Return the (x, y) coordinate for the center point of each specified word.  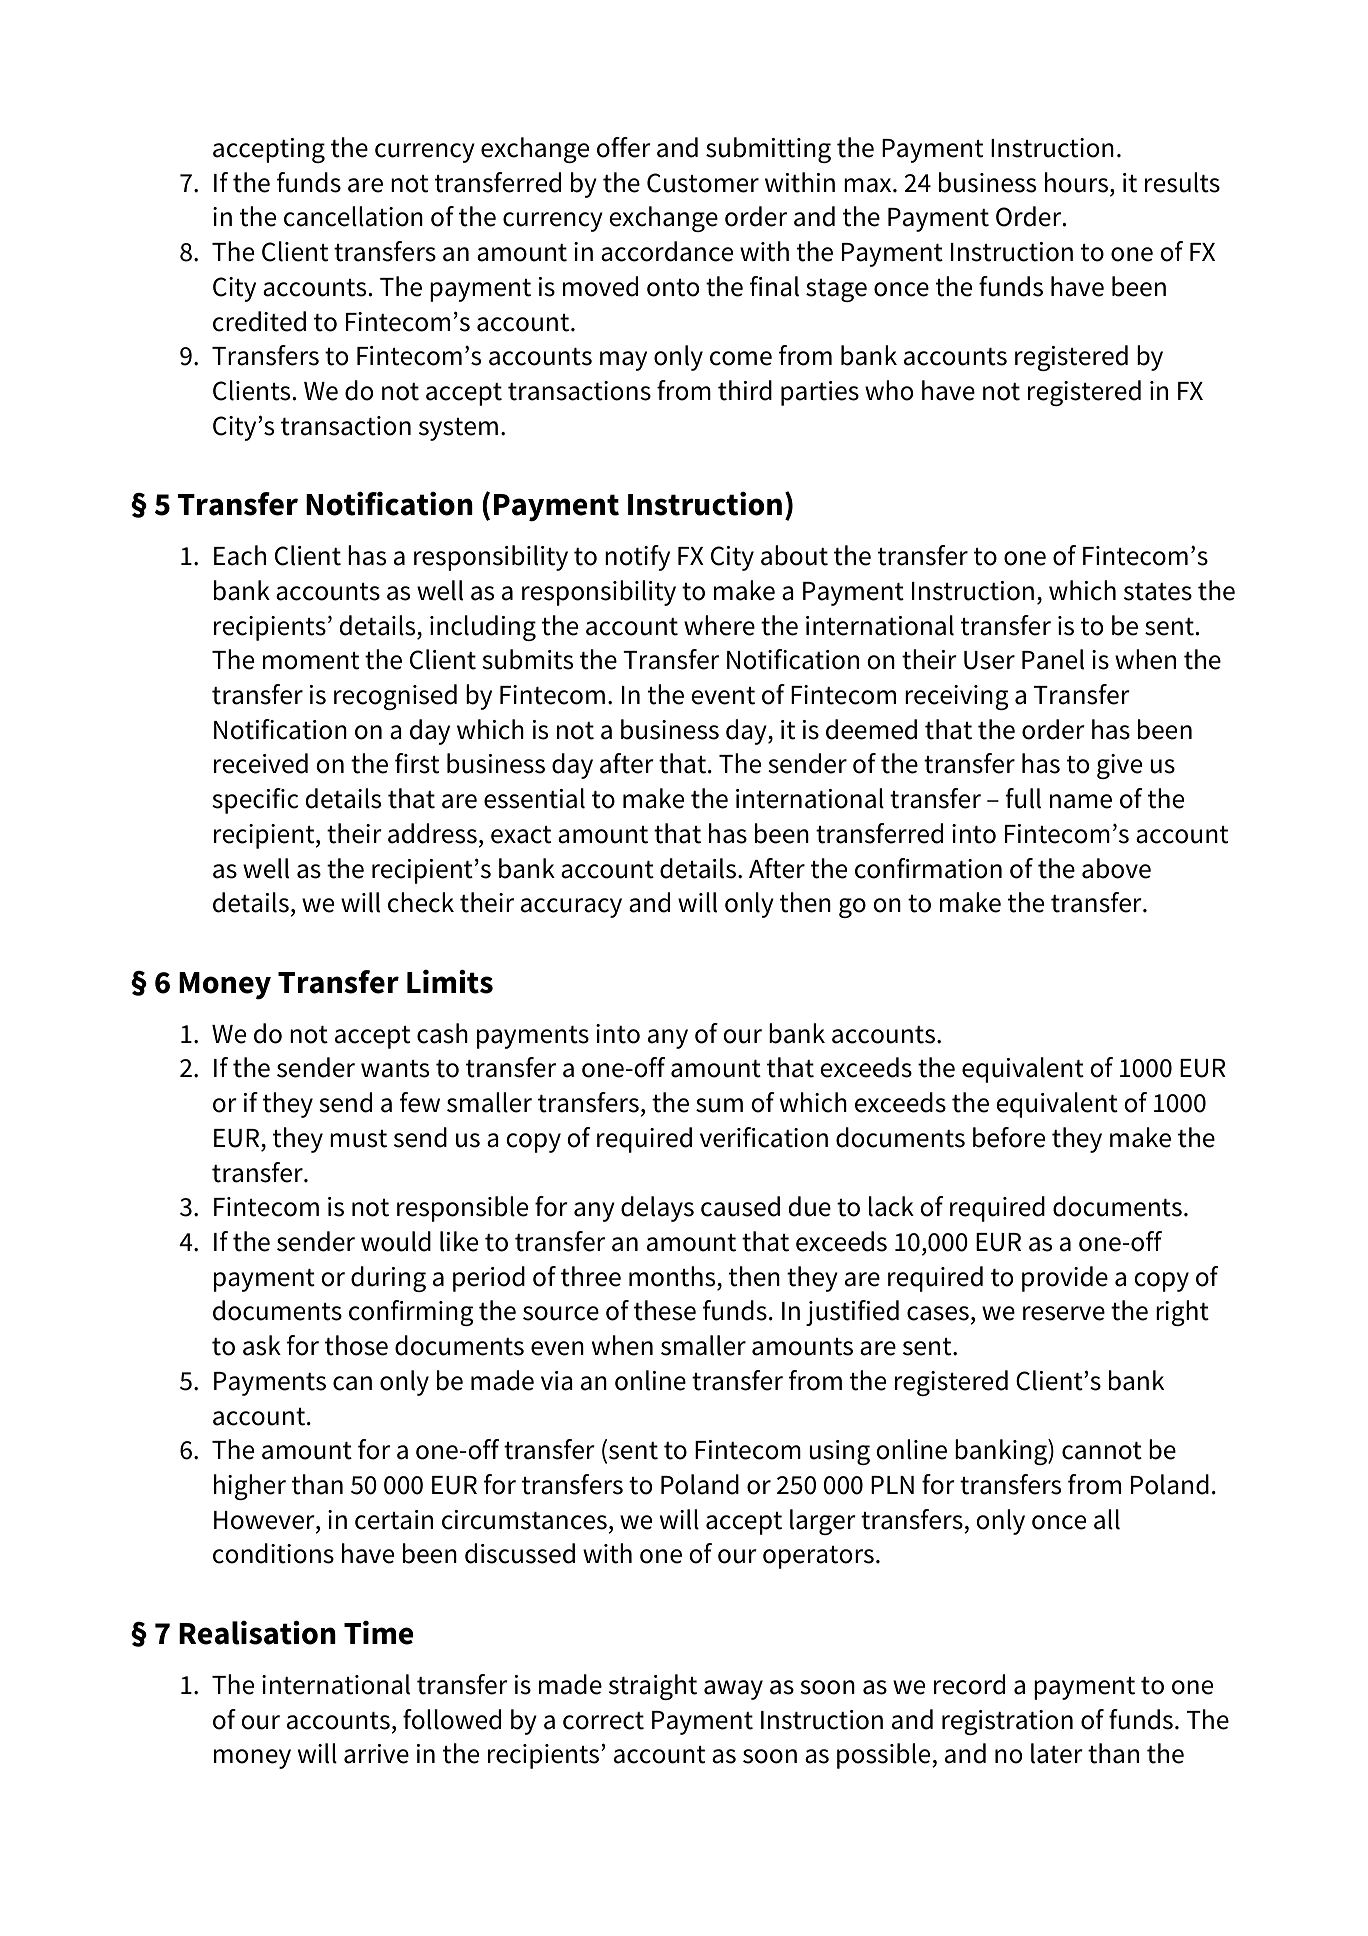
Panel (1053, 659)
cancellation (353, 216)
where (719, 625)
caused (740, 1206)
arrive (376, 1754)
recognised (395, 697)
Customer (703, 183)
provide (1065, 1279)
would (396, 1241)
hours (1078, 182)
